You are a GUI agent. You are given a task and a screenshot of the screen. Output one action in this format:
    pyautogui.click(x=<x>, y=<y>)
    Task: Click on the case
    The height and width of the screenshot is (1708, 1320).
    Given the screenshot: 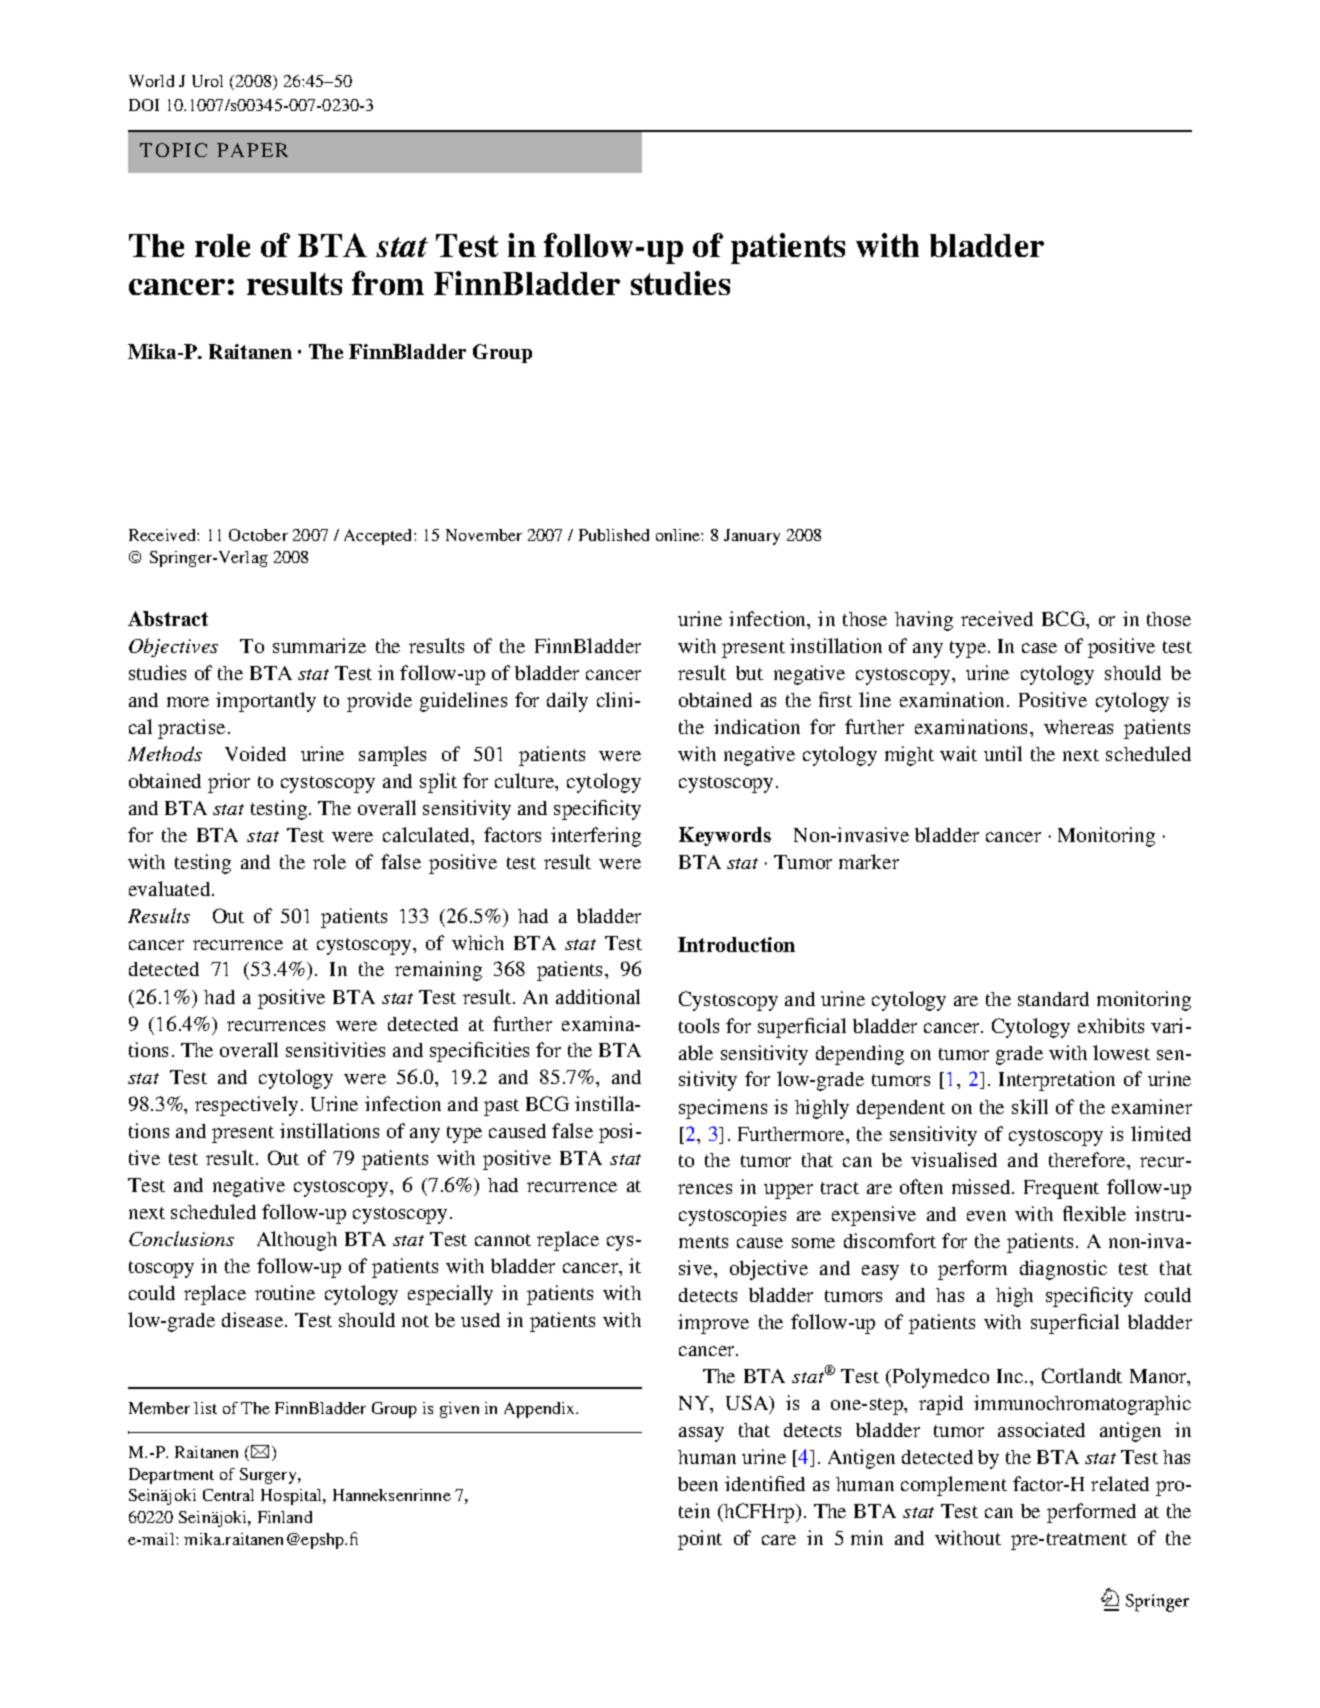 What is the action you would take?
    pyautogui.click(x=1039, y=648)
